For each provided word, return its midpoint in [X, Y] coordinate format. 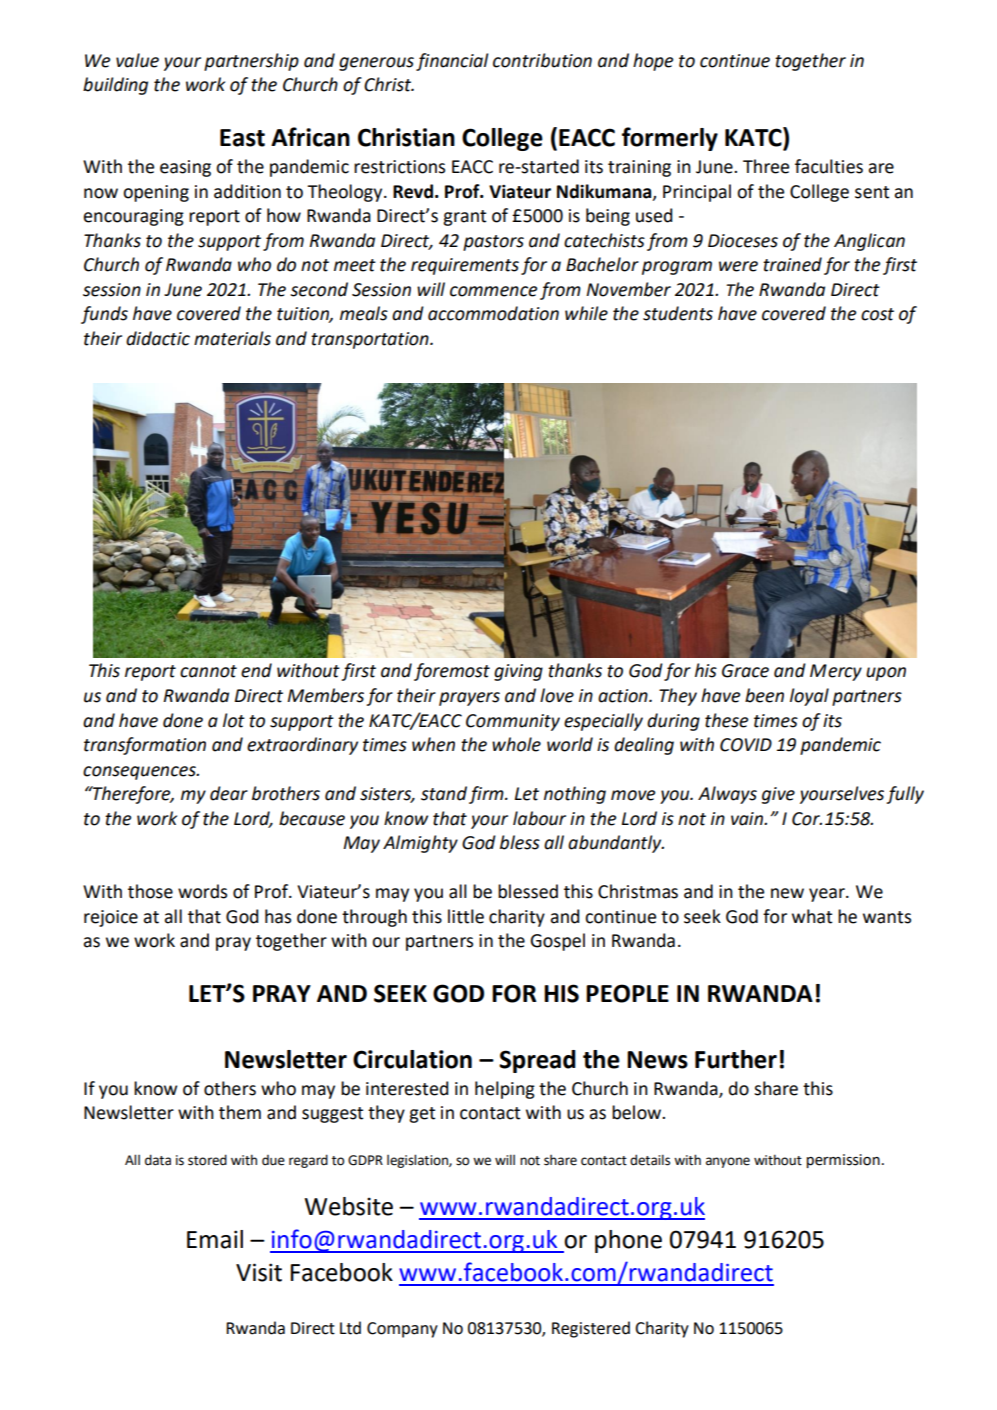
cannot [208, 671]
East [242, 138]
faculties [829, 166]
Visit [259, 1272]
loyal [809, 697]
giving [518, 672]
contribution [542, 60]
